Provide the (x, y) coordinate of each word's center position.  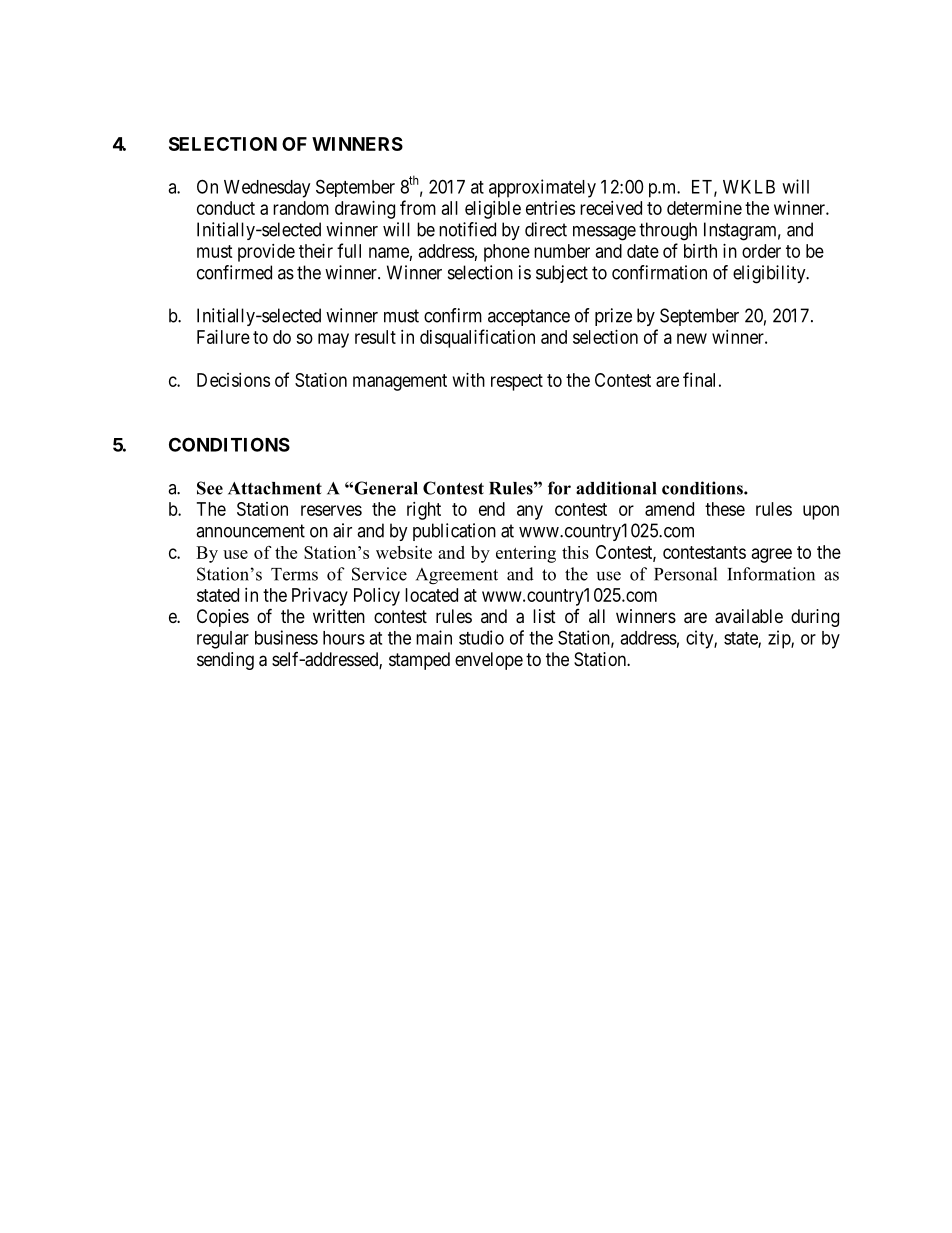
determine (704, 208)
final (699, 379)
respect (517, 382)
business (286, 637)
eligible (493, 210)
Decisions (233, 380)
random (301, 208)
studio (481, 637)
